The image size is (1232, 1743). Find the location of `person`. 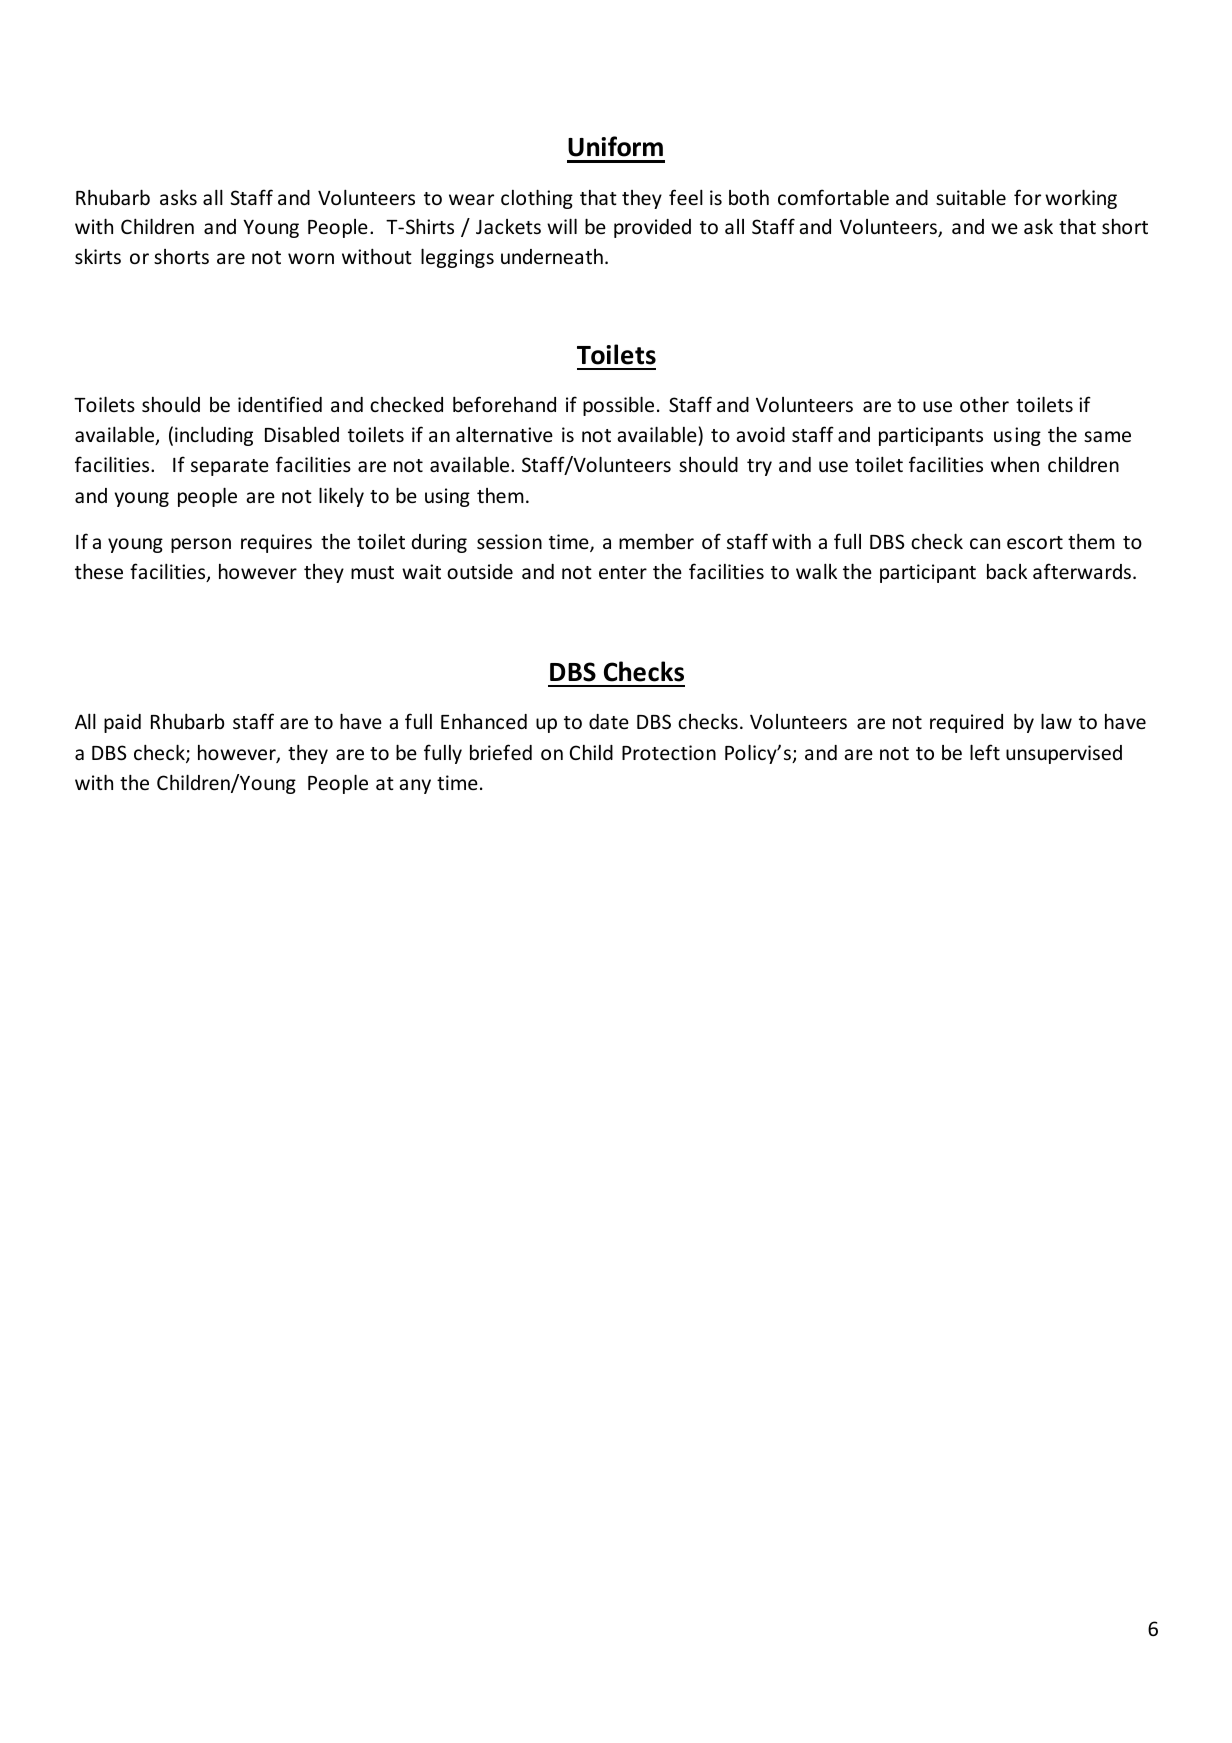

person is located at coordinates (201, 545).
